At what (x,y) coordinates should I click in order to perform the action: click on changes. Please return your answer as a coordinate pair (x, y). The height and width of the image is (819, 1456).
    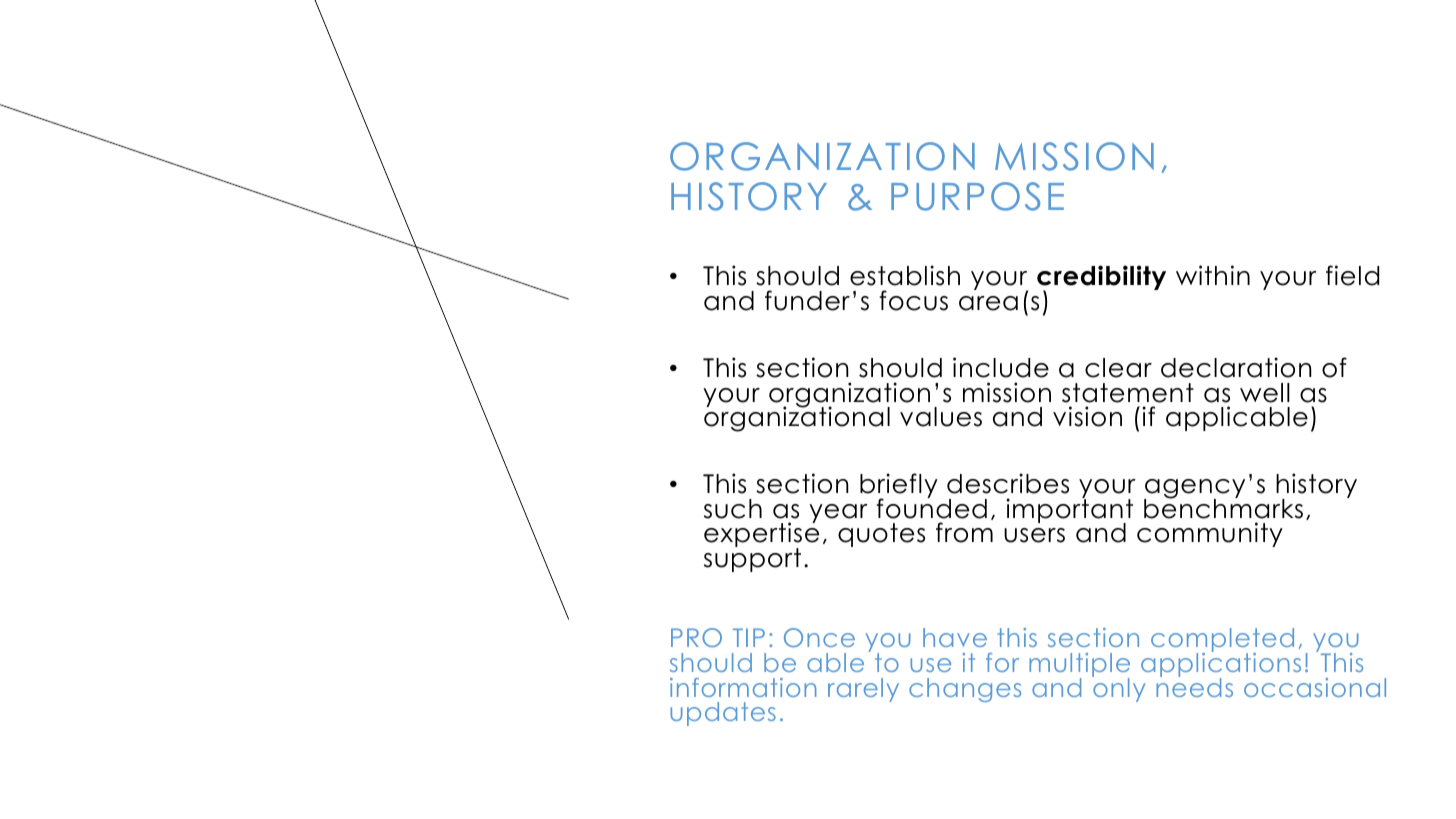
    Looking at the image, I should click on (965, 690).
